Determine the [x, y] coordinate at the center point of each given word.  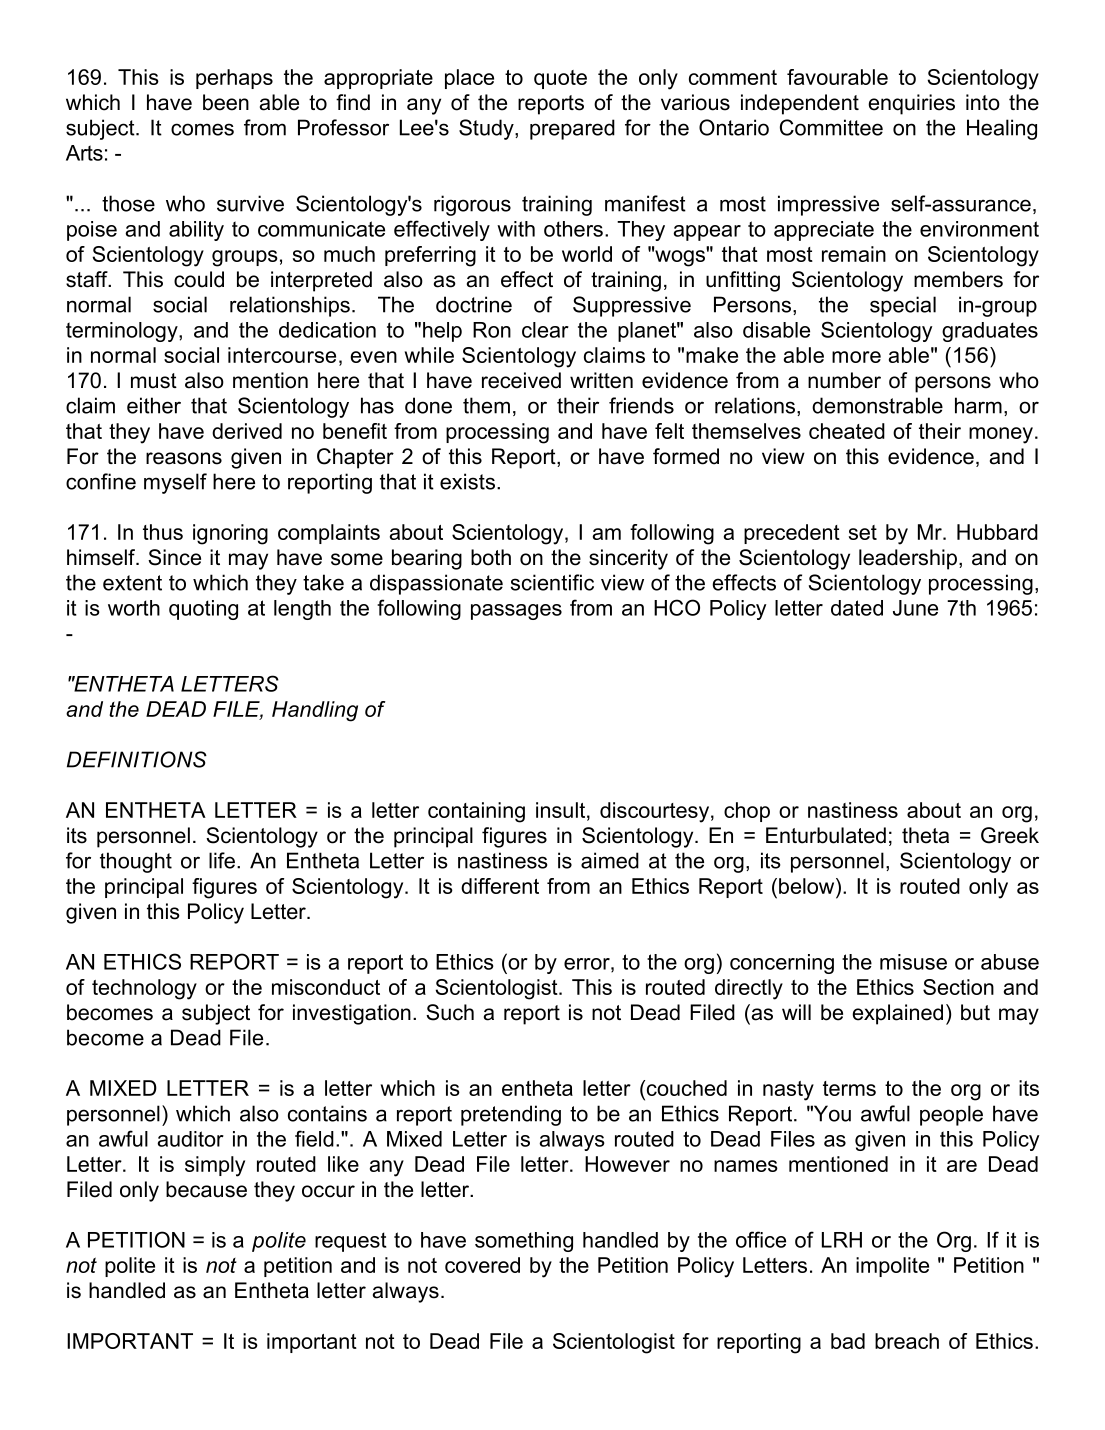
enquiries [911, 104]
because [206, 1189]
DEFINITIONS [137, 759]
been [226, 102]
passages [516, 612]
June [915, 608]
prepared [572, 129]
